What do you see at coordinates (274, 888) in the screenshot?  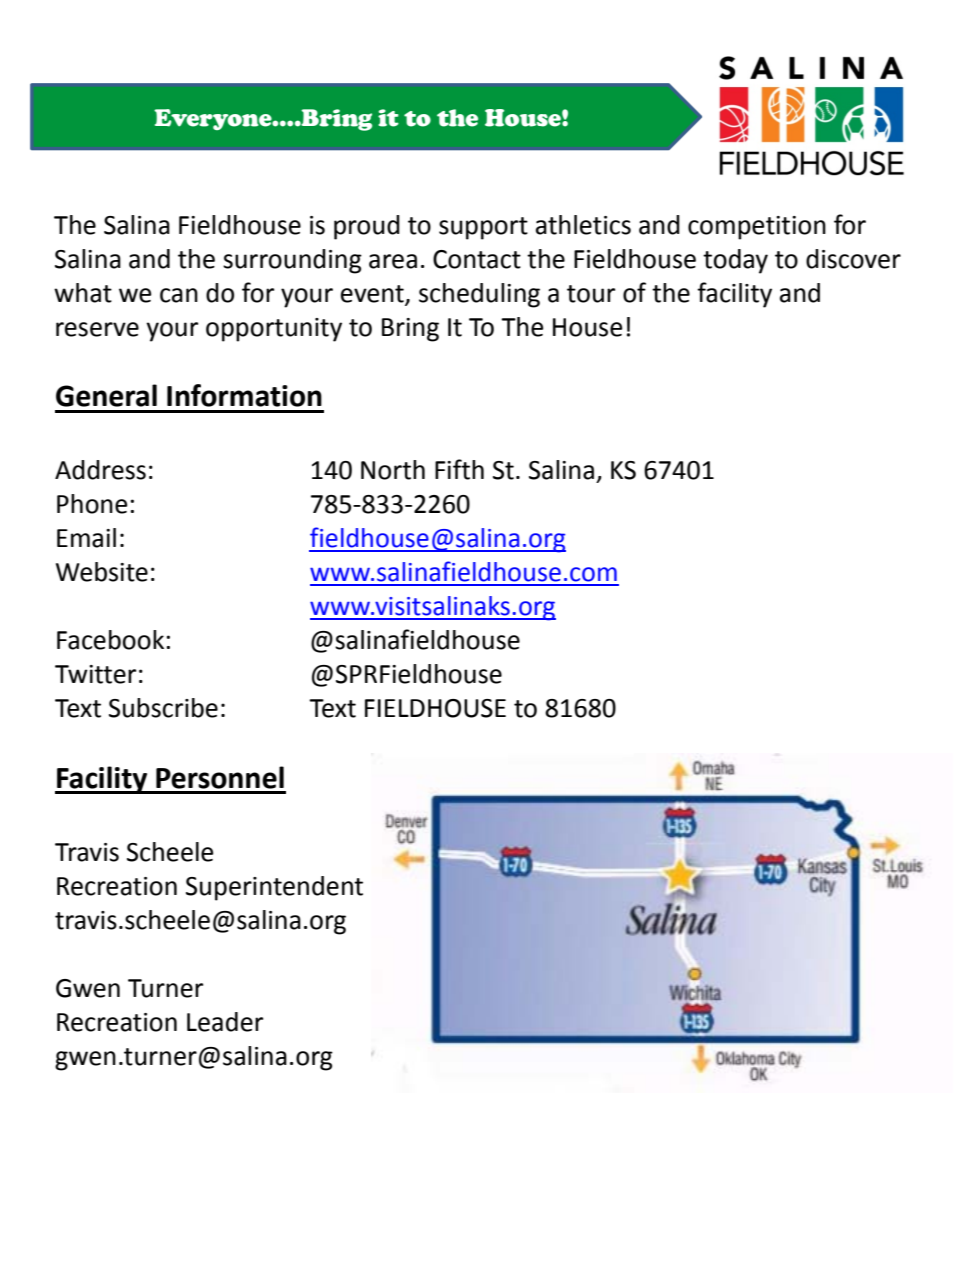 I see `Superintendent` at bounding box center [274, 888].
